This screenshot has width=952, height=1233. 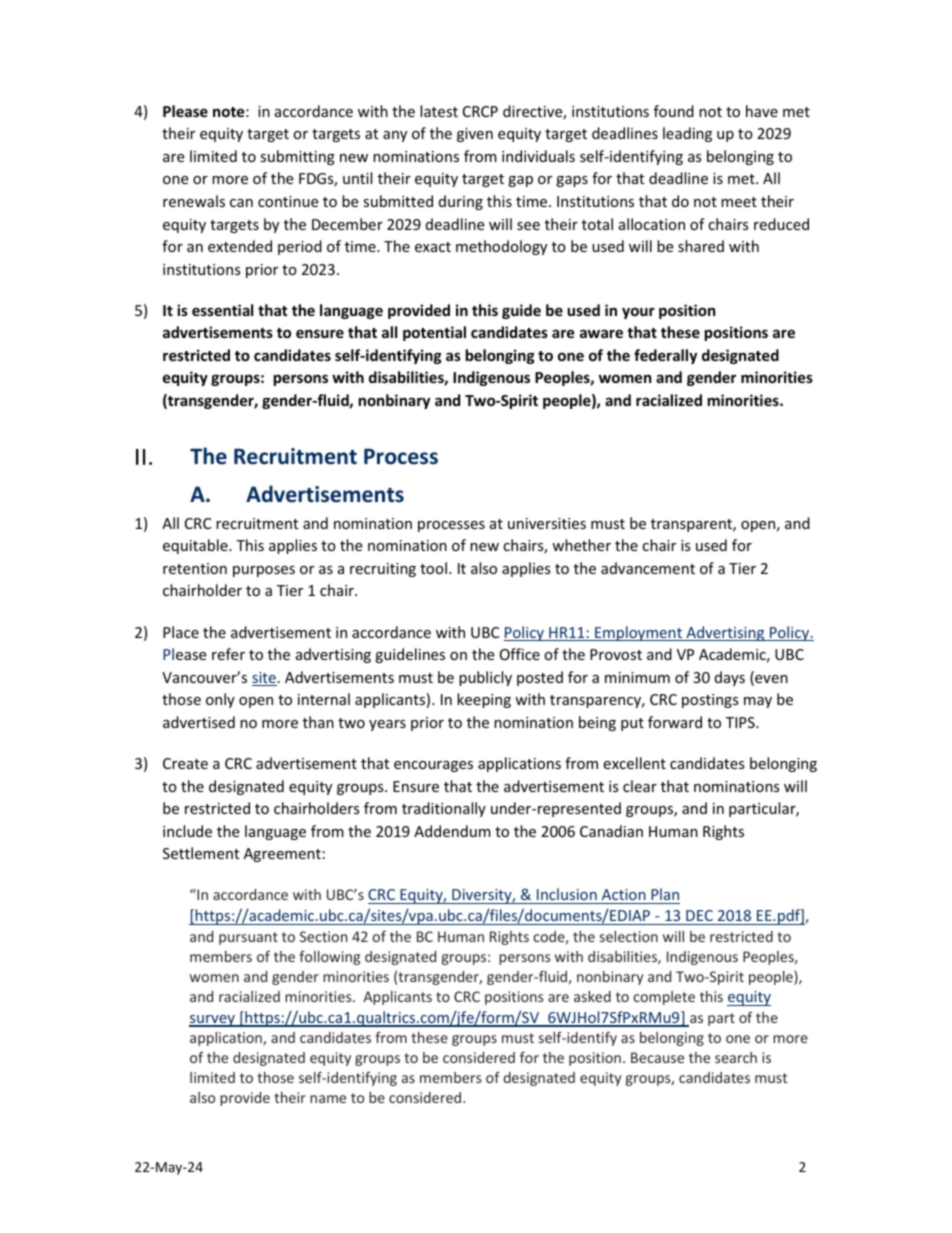 What do you see at coordinates (196, 546) in the screenshot?
I see `equitable` at bounding box center [196, 546].
